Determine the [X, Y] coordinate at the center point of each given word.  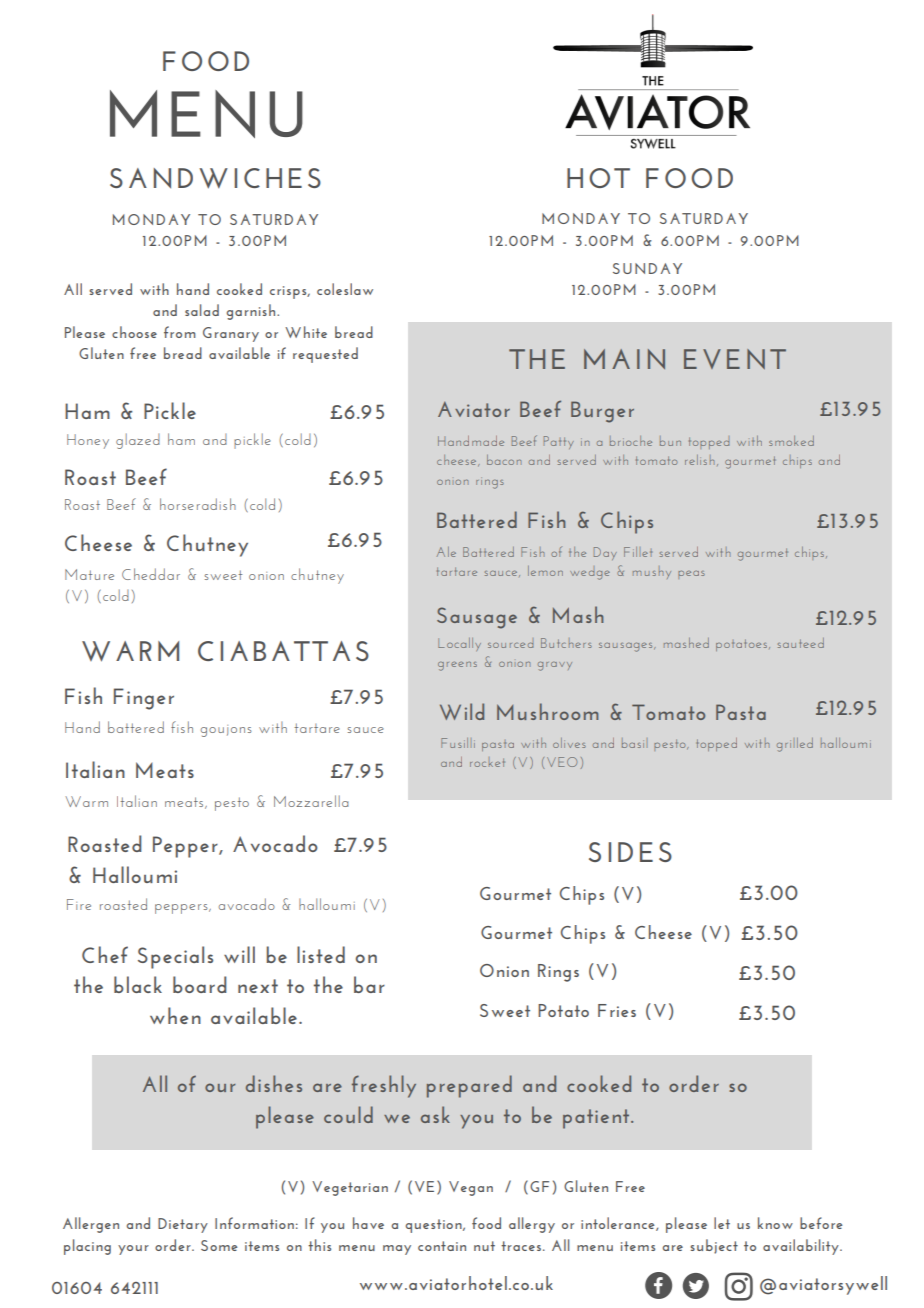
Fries [617, 1010]
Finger [144, 699]
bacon [504, 460]
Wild [462, 711]
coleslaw [345, 289]
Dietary [183, 1225]
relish [699, 460]
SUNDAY [647, 268]
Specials [175, 957]
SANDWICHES [215, 178]
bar [369, 984]
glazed [138, 441]
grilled [795, 745]
